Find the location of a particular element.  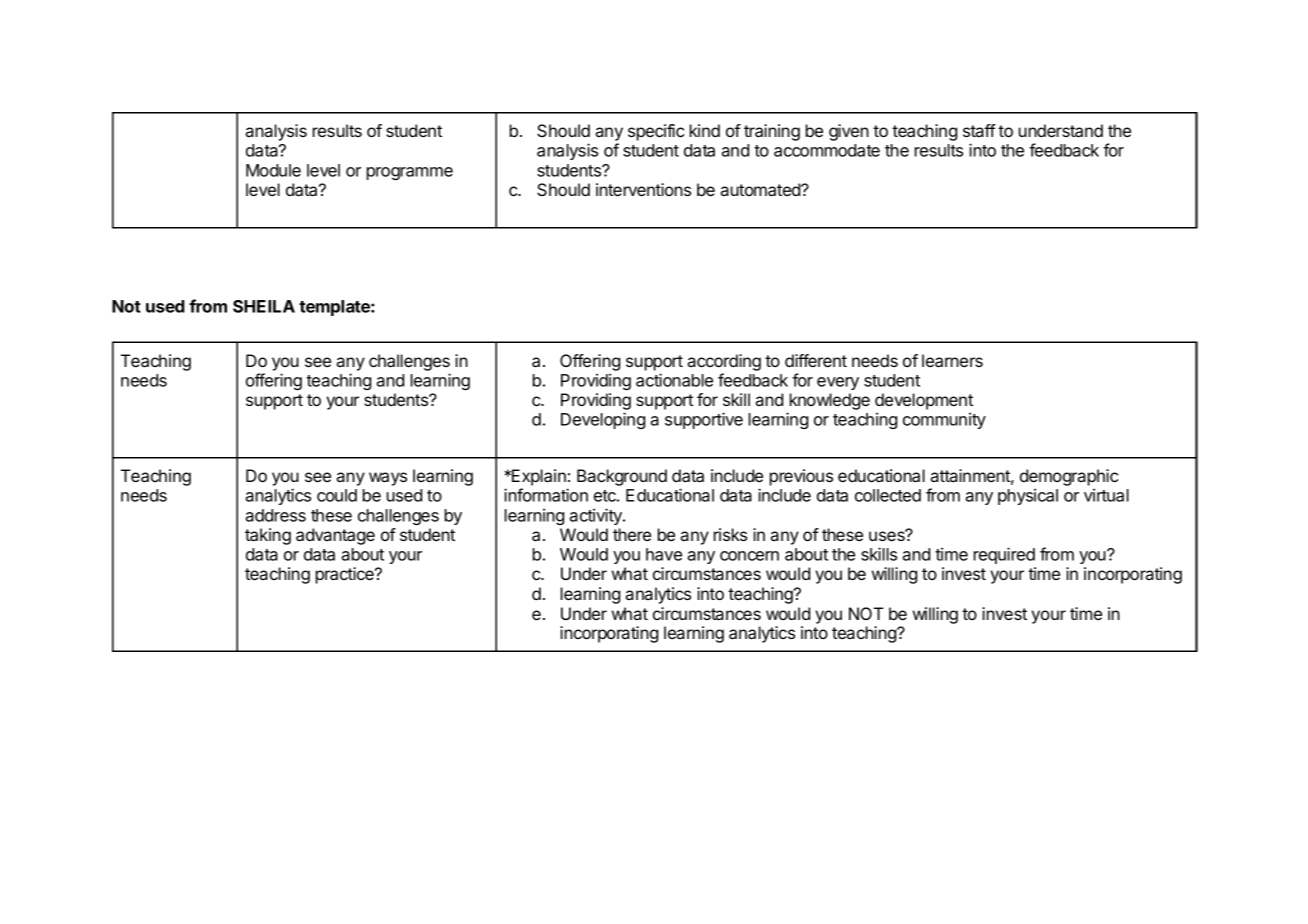

learners is located at coordinates (952, 360).
